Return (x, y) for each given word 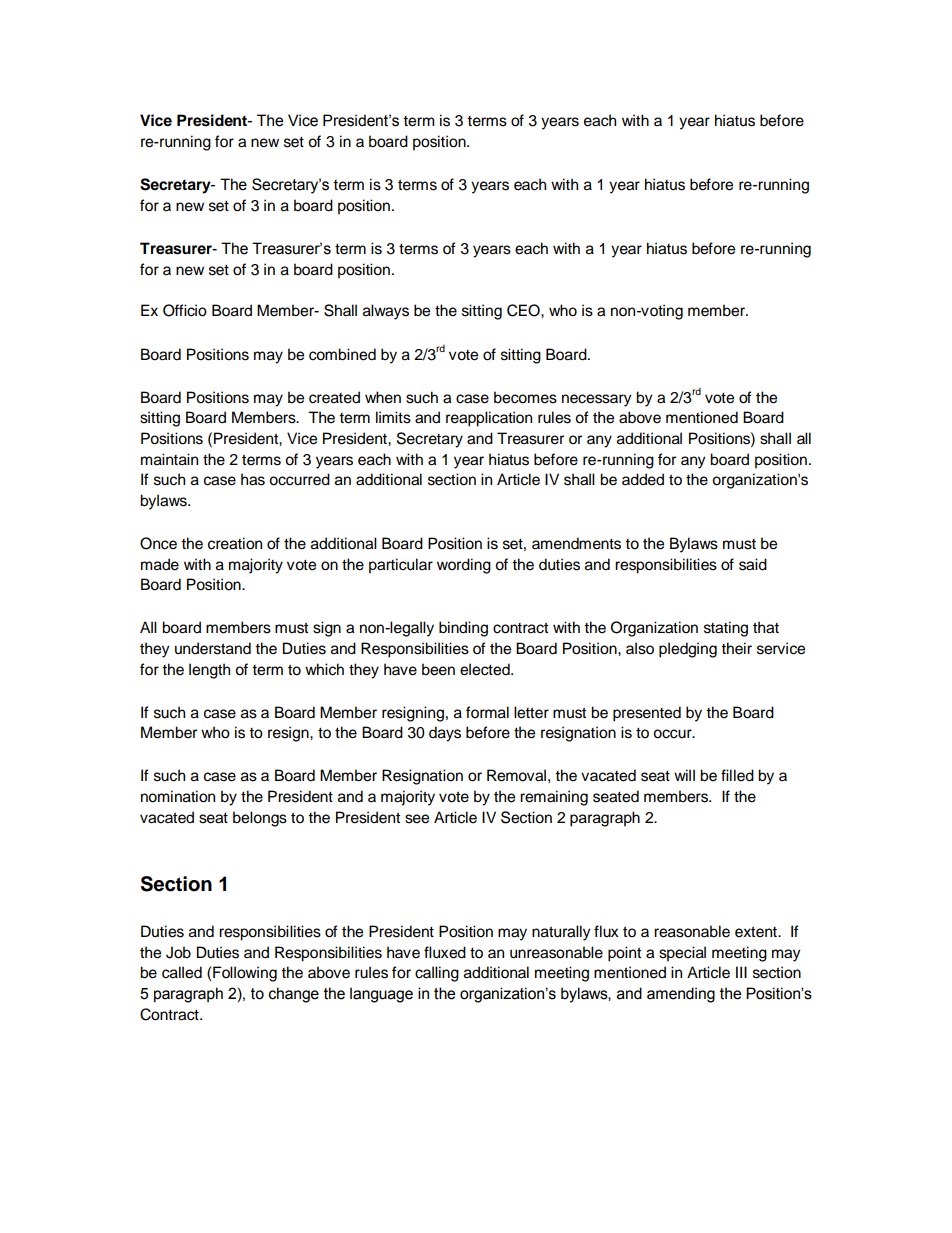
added (643, 479)
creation (235, 543)
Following (245, 974)
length (209, 671)
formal (487, 712)
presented (647, 714)
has (253, 479)
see (417, 819)
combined (342, 354)
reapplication (489, 419)
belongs (260, 819)
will (684, 775)
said (753, 564)
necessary (597, 400)
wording (464, 566)
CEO (524, 310)
